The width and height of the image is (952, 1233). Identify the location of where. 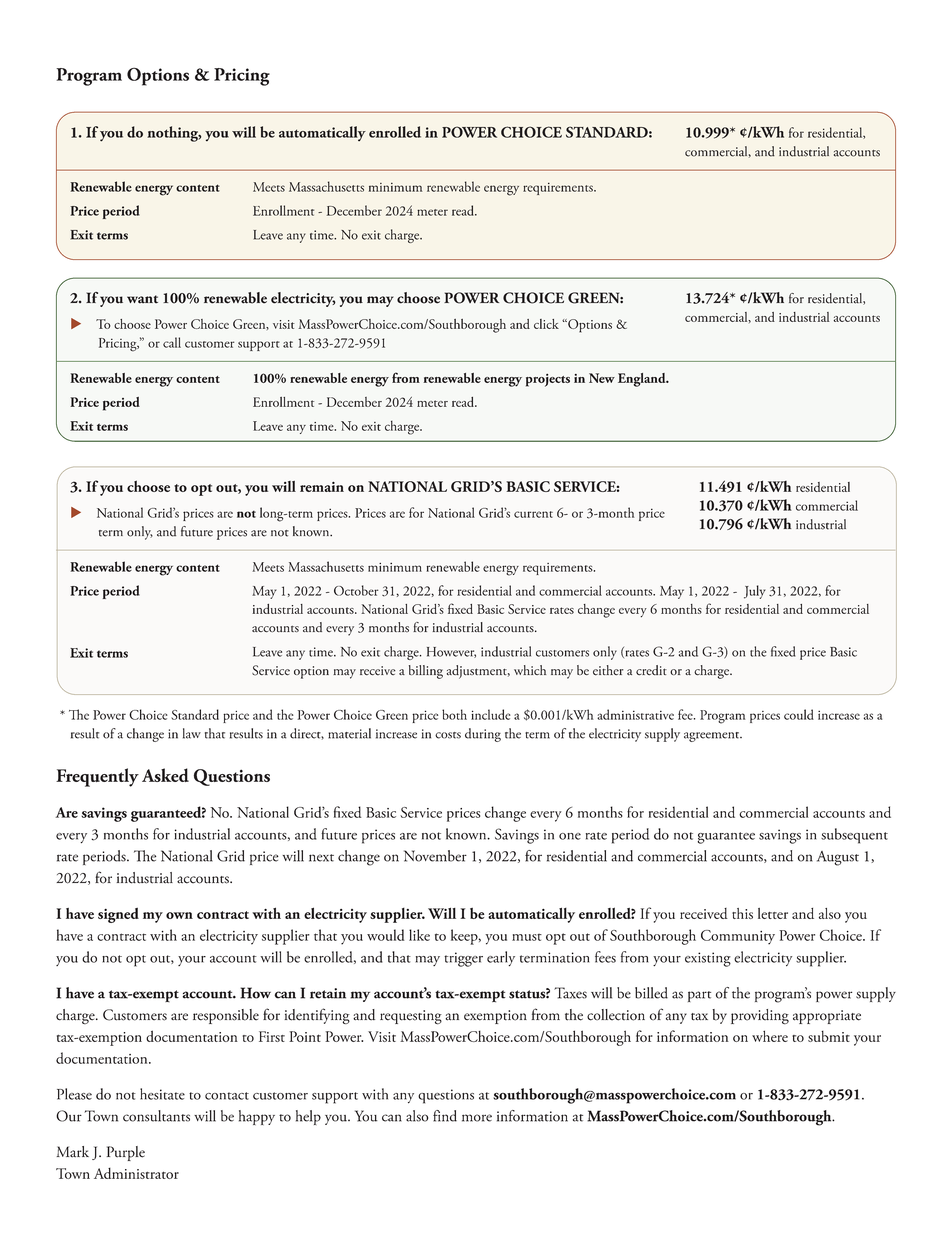
(770, 1036).
